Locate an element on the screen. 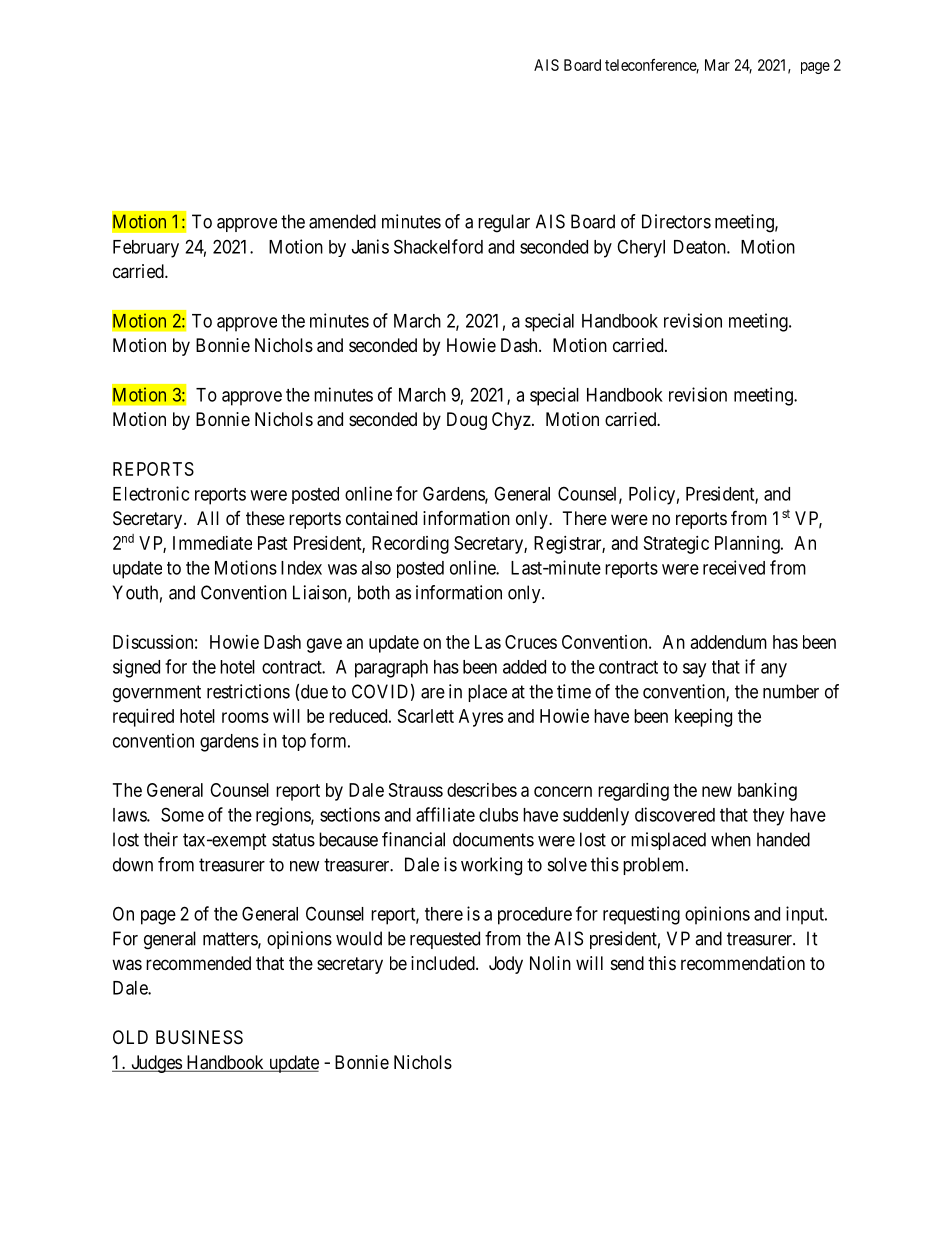 The height and width of the screenshot is (1233, 952). Recording is located at coordinates (410, 545).
